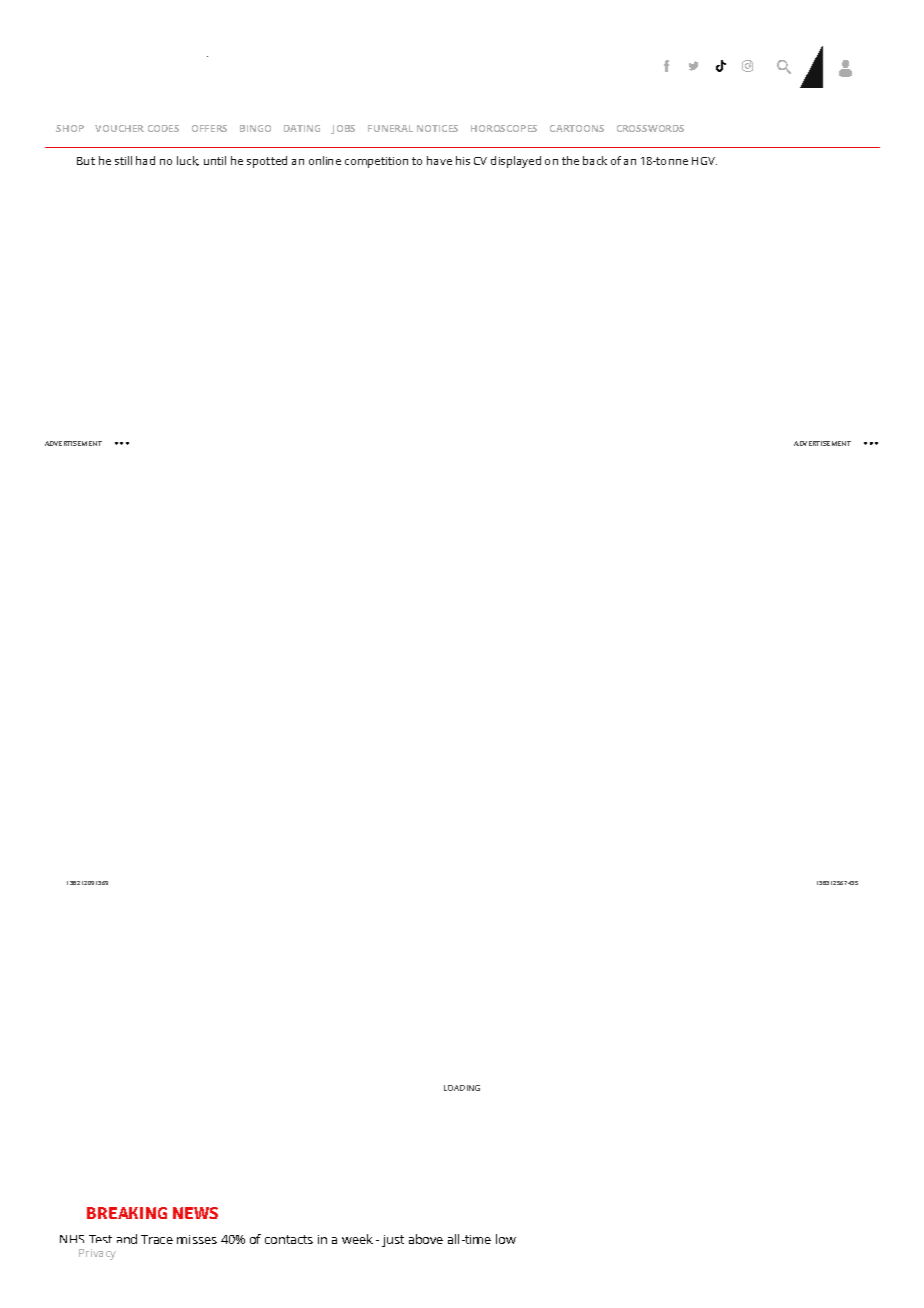  What do you see at coordinates (145, 160) in the image?
I see `had` at bounding box center [145, 160].
